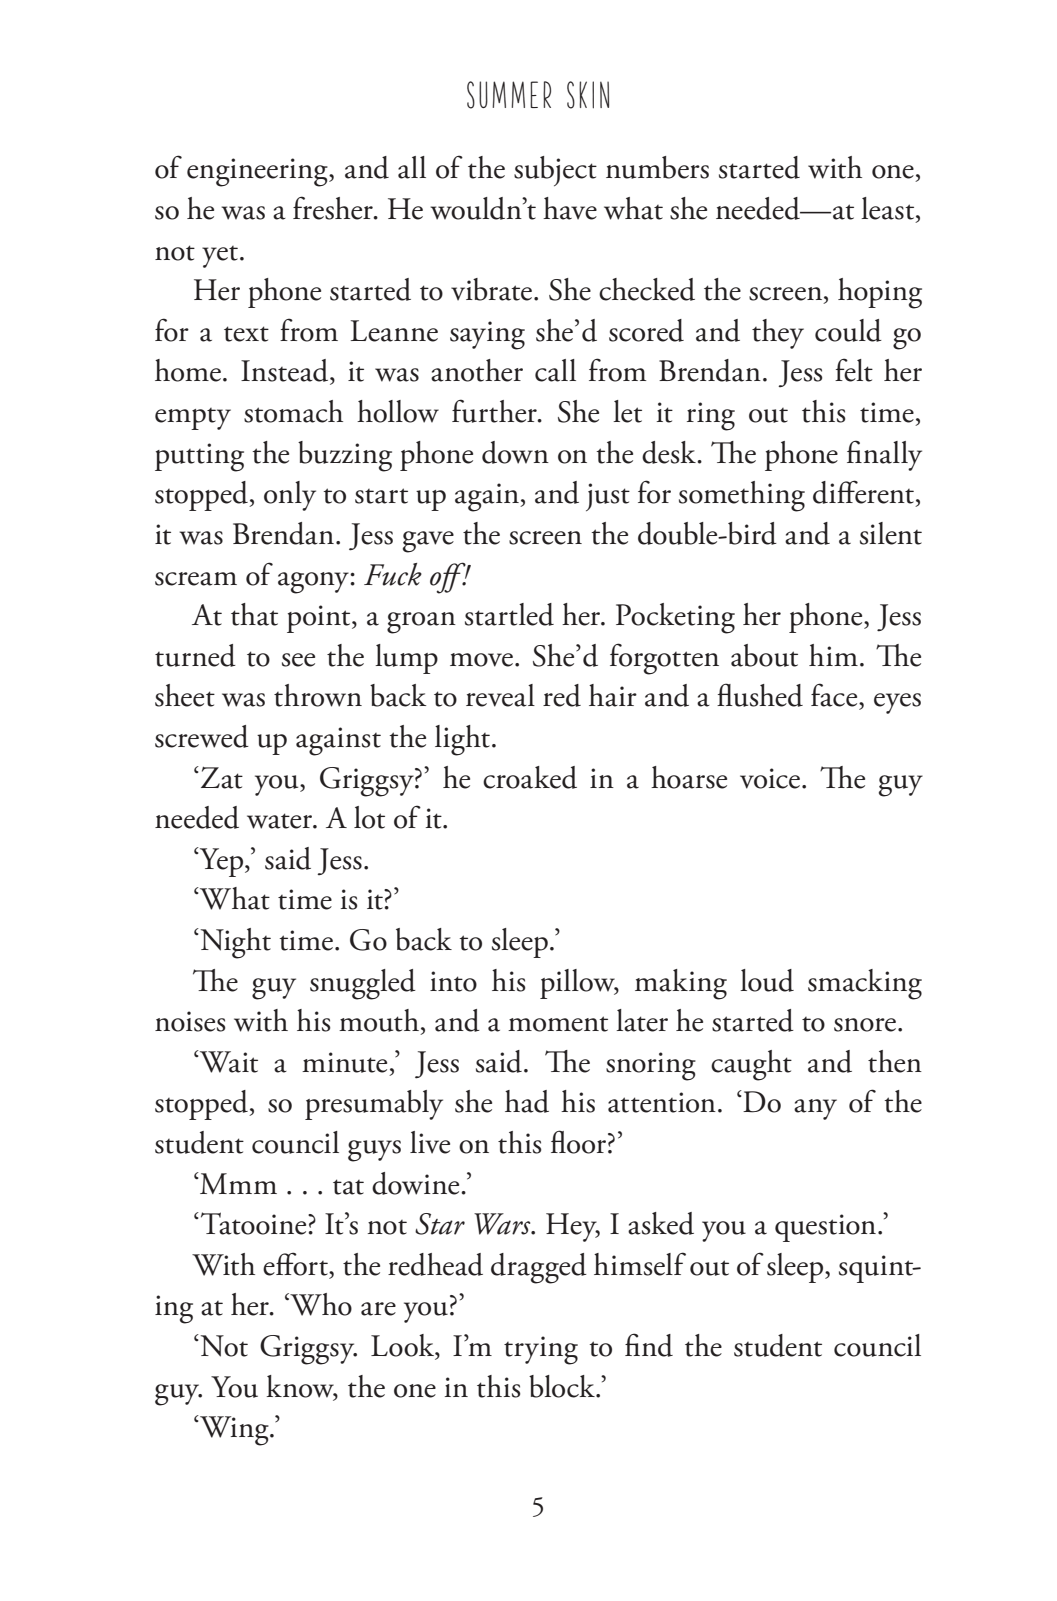 The image size is (1057, 1601). Describe the element at coordinates (889, 209) in the image. I see `least` at that location.
